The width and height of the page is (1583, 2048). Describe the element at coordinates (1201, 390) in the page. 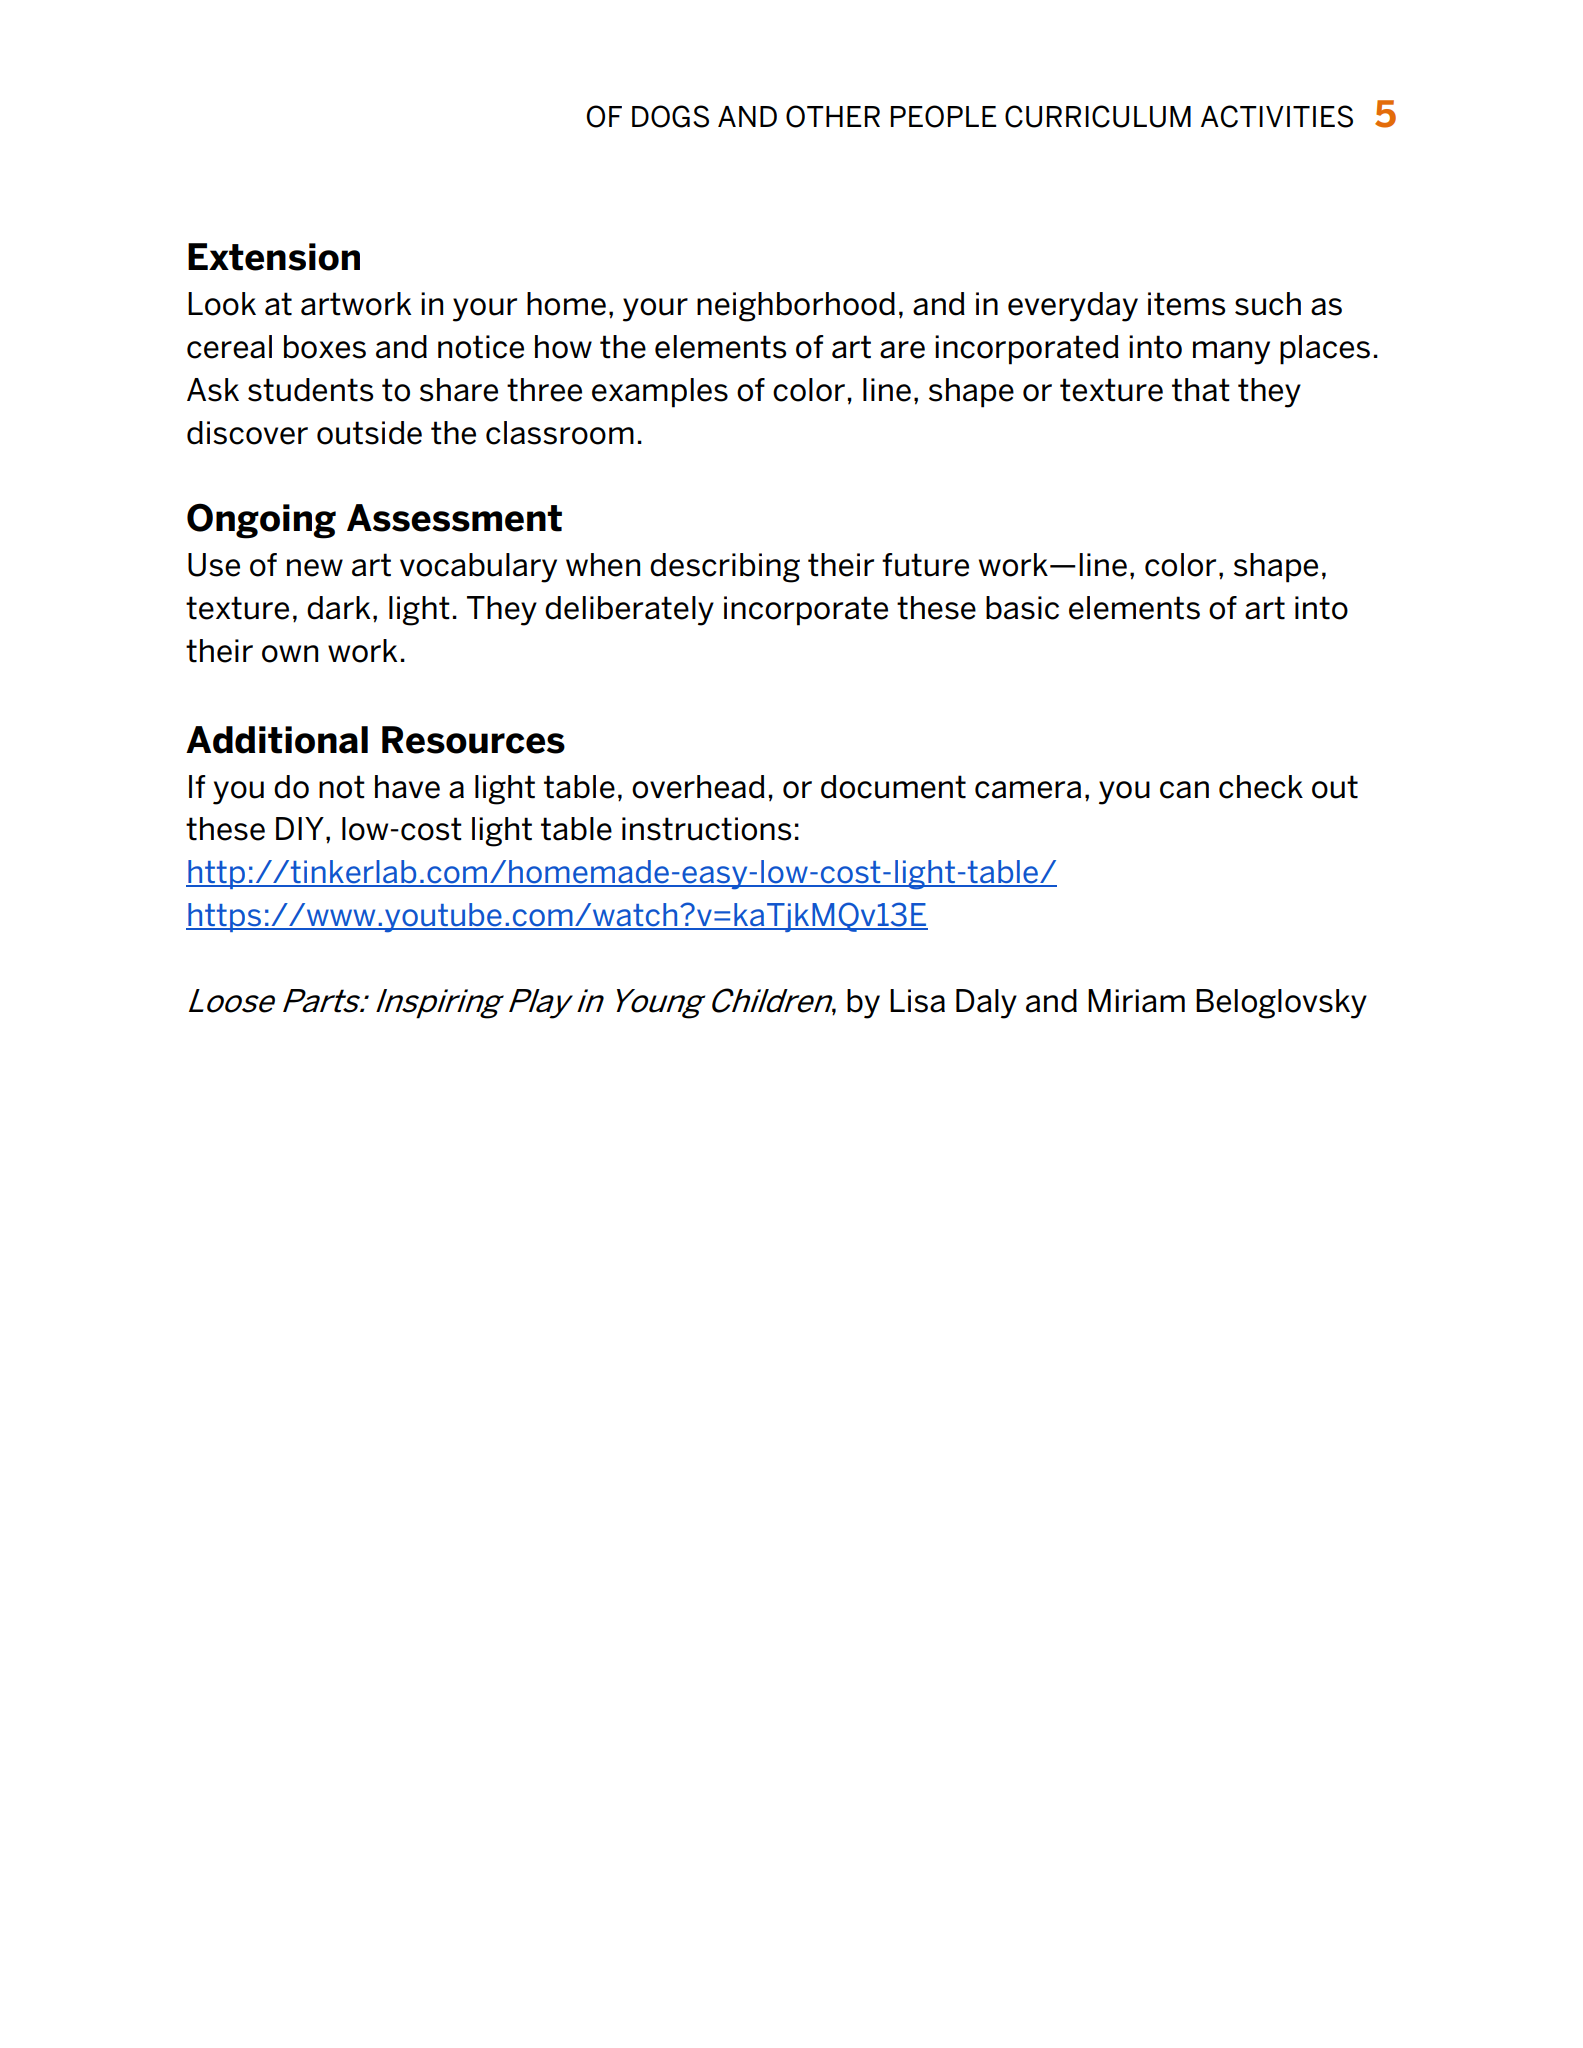

I see `that` at that location.
